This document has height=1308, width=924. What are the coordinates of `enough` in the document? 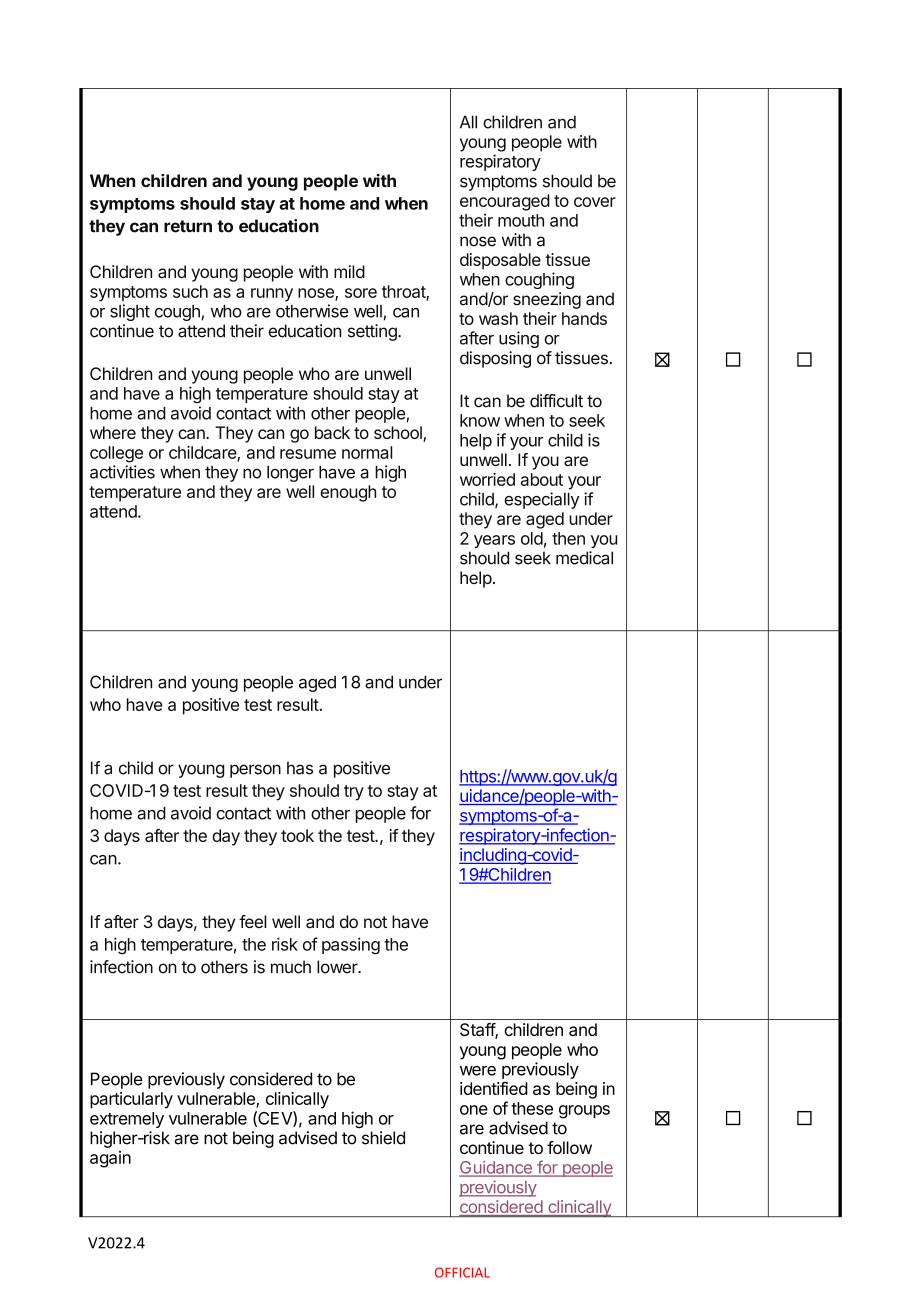 It's located at (348, 493).
